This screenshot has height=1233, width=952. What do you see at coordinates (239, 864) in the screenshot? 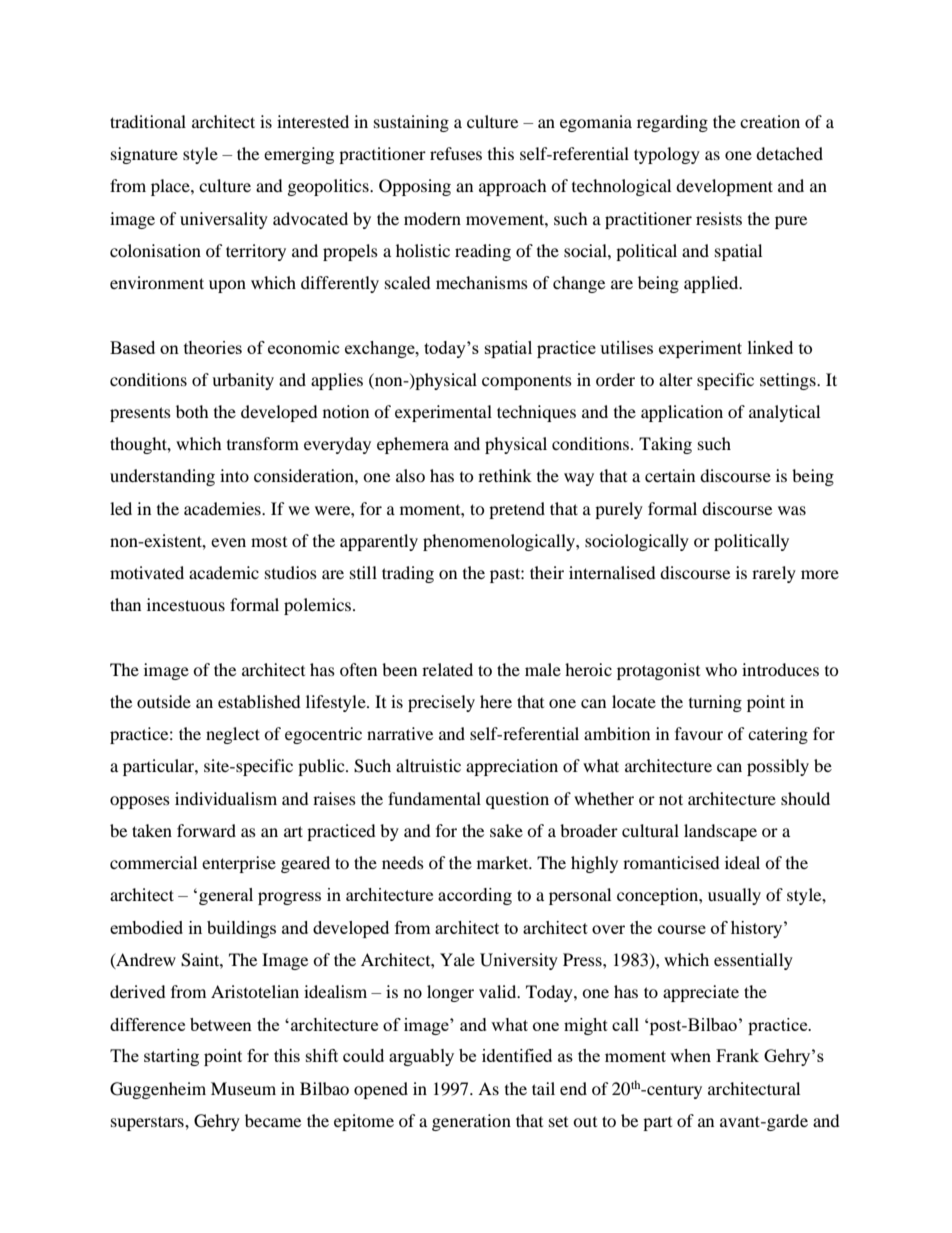
I see `enterprise` at bounding box center [239, 864].
